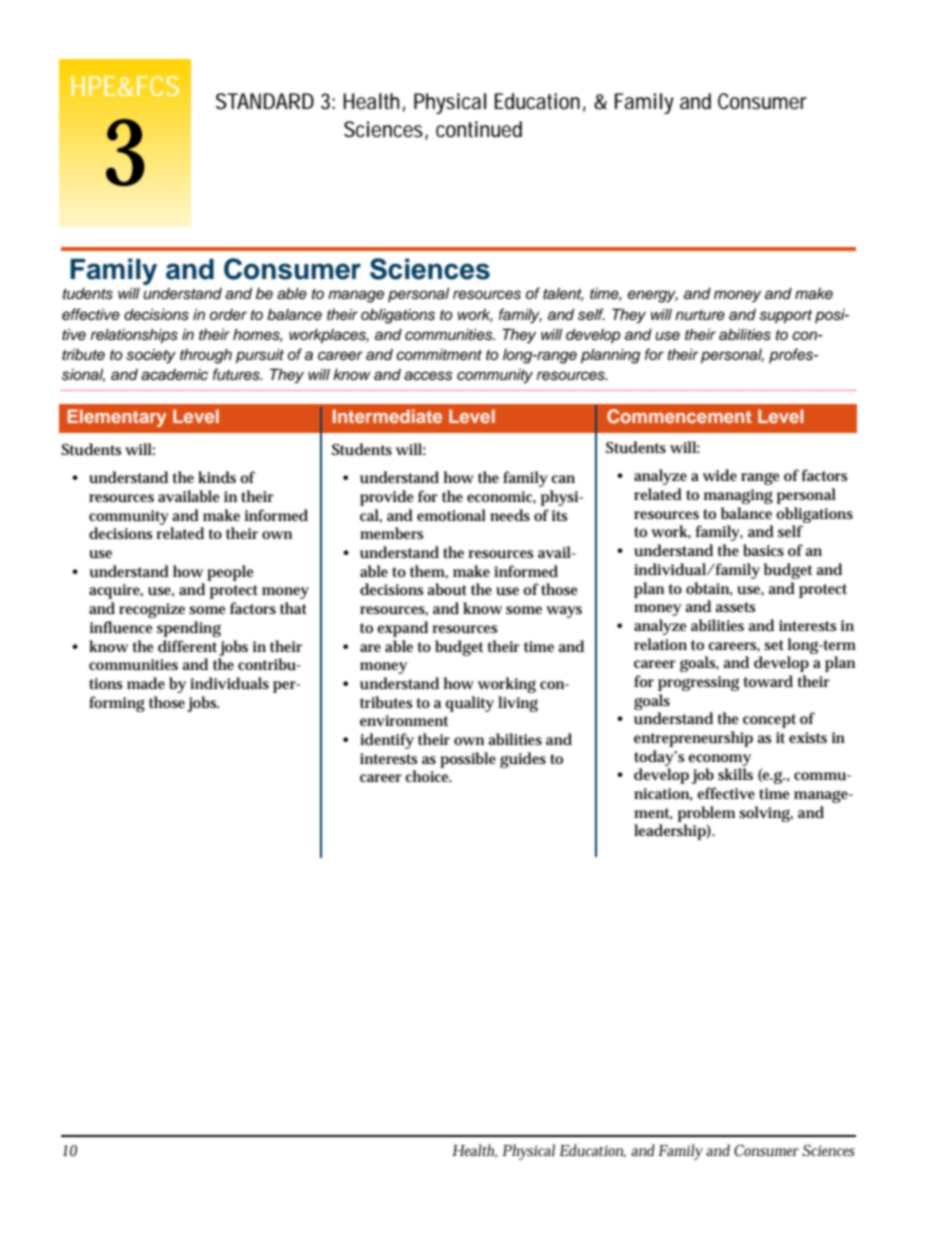 The image size is (952, 1233). Describe the element at coordinates (387, 741) in the screenshot. I see `identify` at that location.
